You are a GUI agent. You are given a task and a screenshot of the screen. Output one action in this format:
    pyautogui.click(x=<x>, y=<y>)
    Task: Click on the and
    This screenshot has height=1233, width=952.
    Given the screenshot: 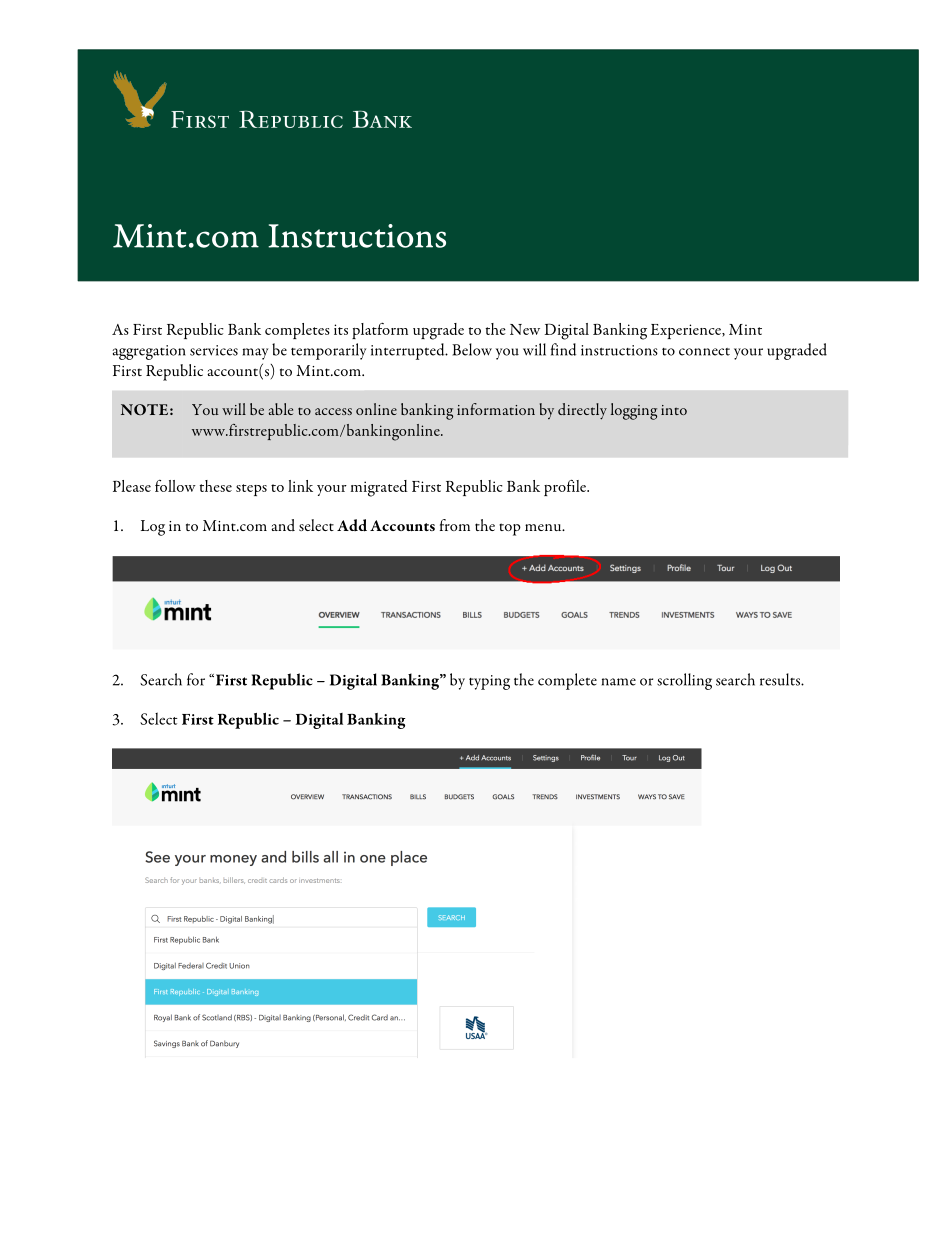 What is the action you would take?
    pyautogui.click(x=283, y=525)
